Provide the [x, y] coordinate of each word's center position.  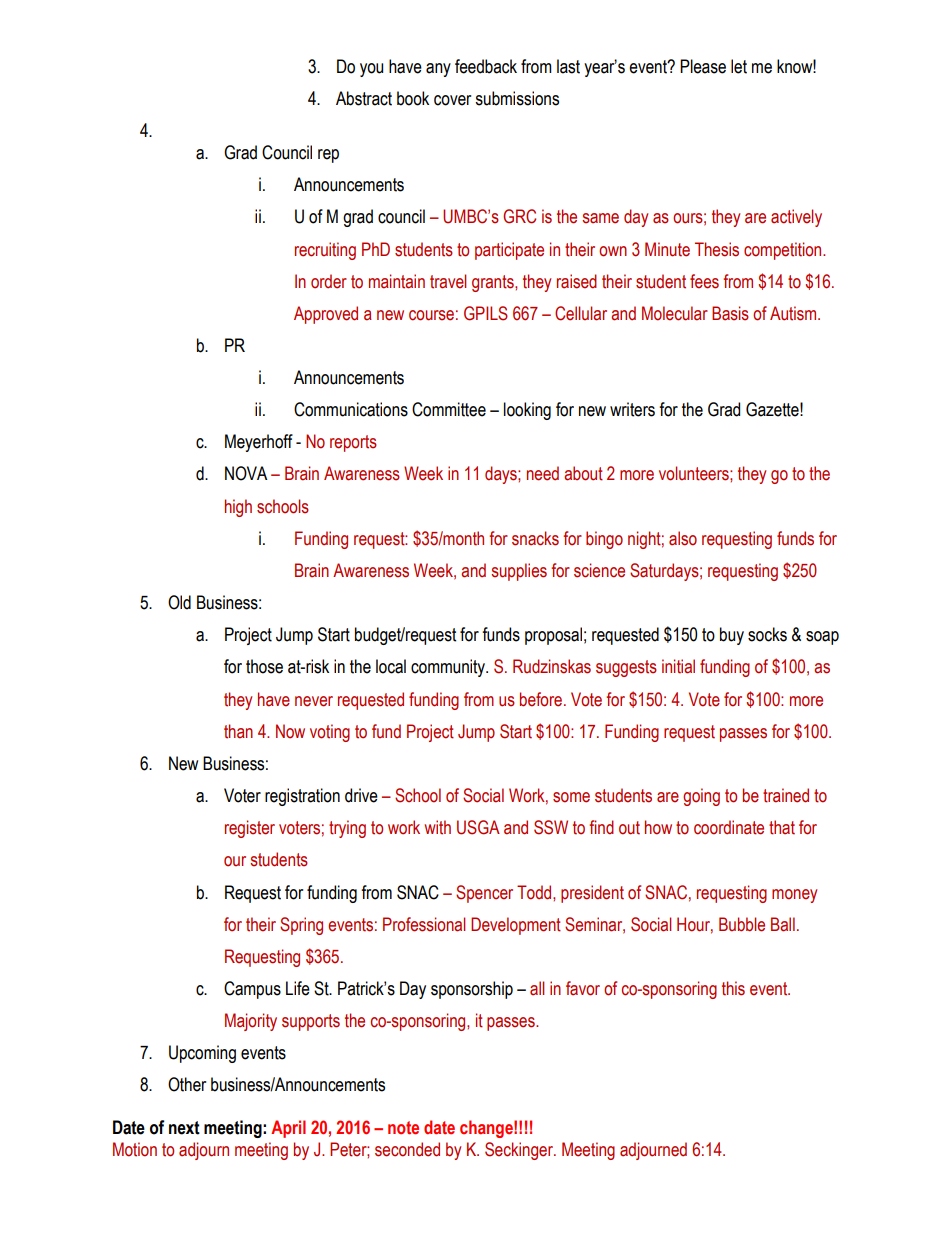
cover [452, 100]
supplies [519, 572]
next [184, 1128]
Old [179, 602]
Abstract [364, 98]
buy [732, 636]
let [739, 66]
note [403, 1128]
